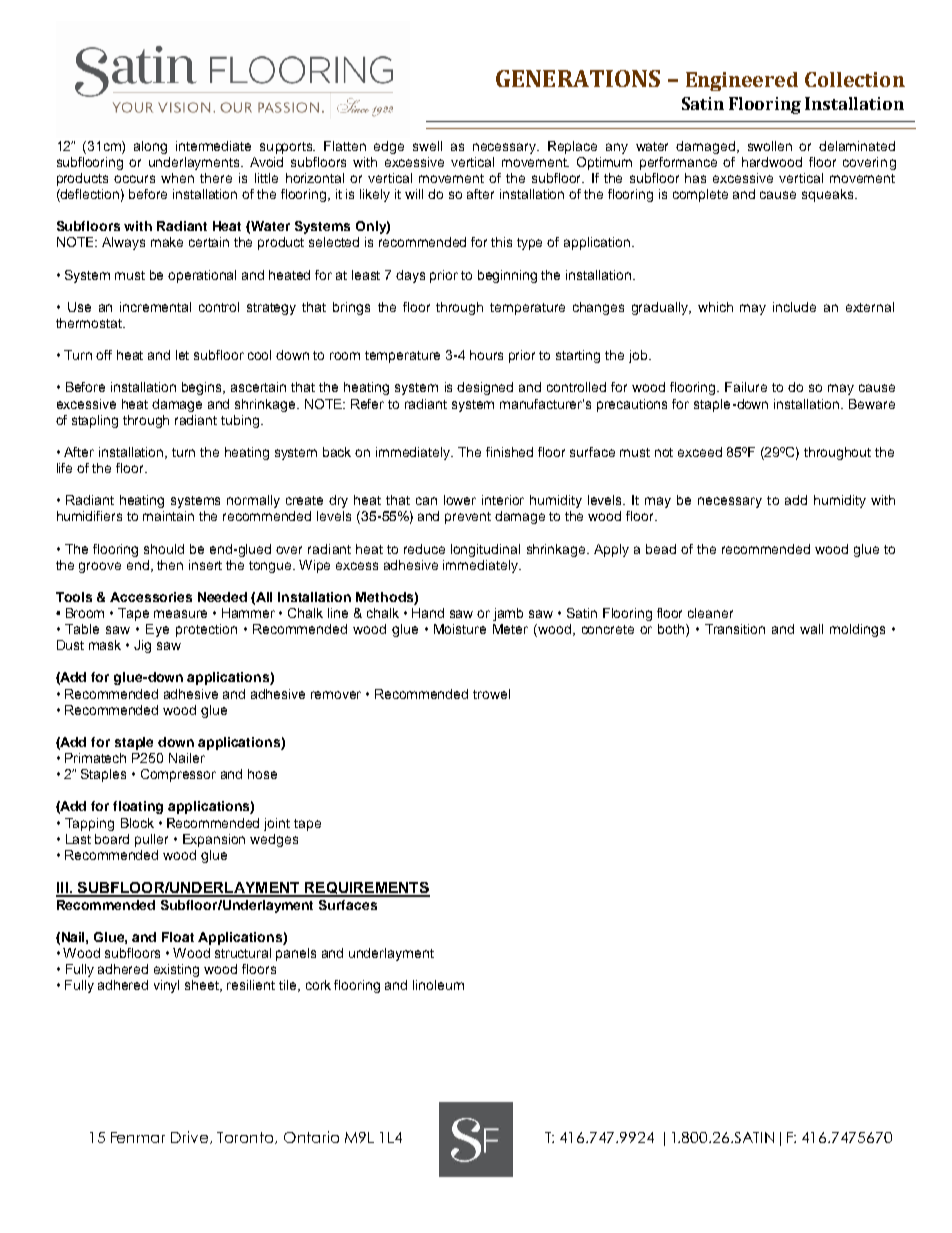 The height and width of the document is (1233, 952). What do you see at coordinates (507, 276) in the document?
I see `beginning` at bounding box center [507, 276].
